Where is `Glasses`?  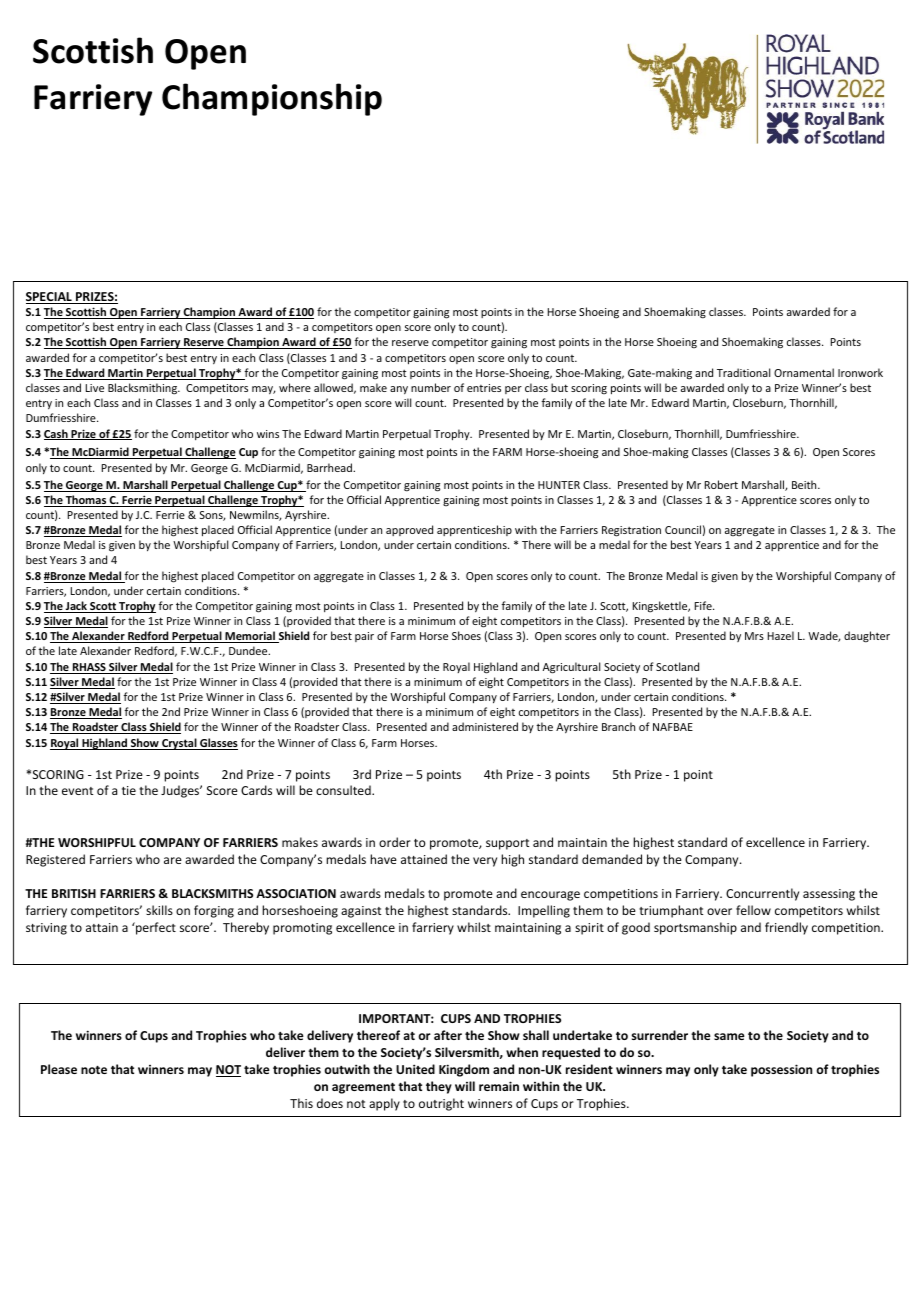 Glasses is located at coordinates (218, 744).
